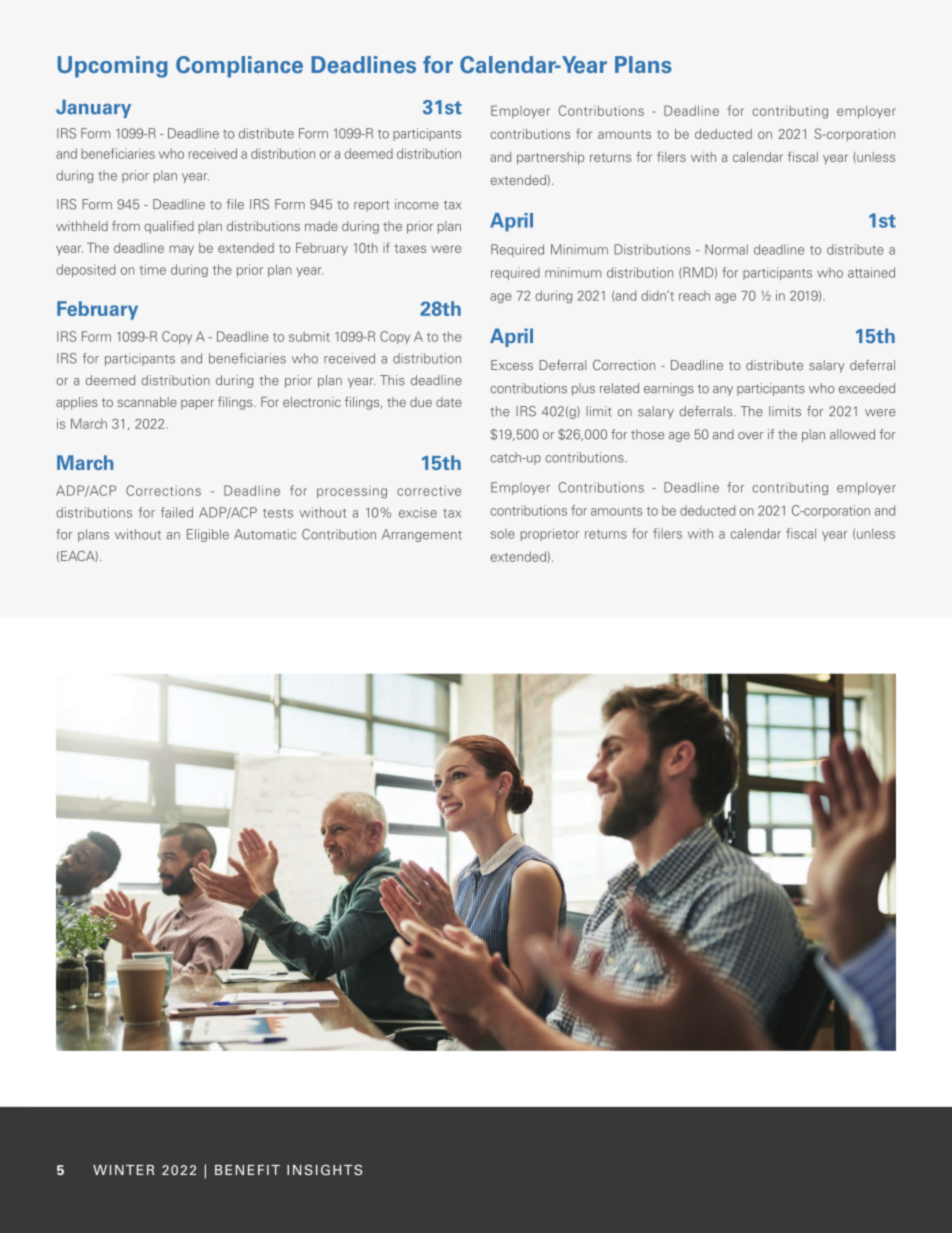  I want to click on failed, so click(177, 512).
